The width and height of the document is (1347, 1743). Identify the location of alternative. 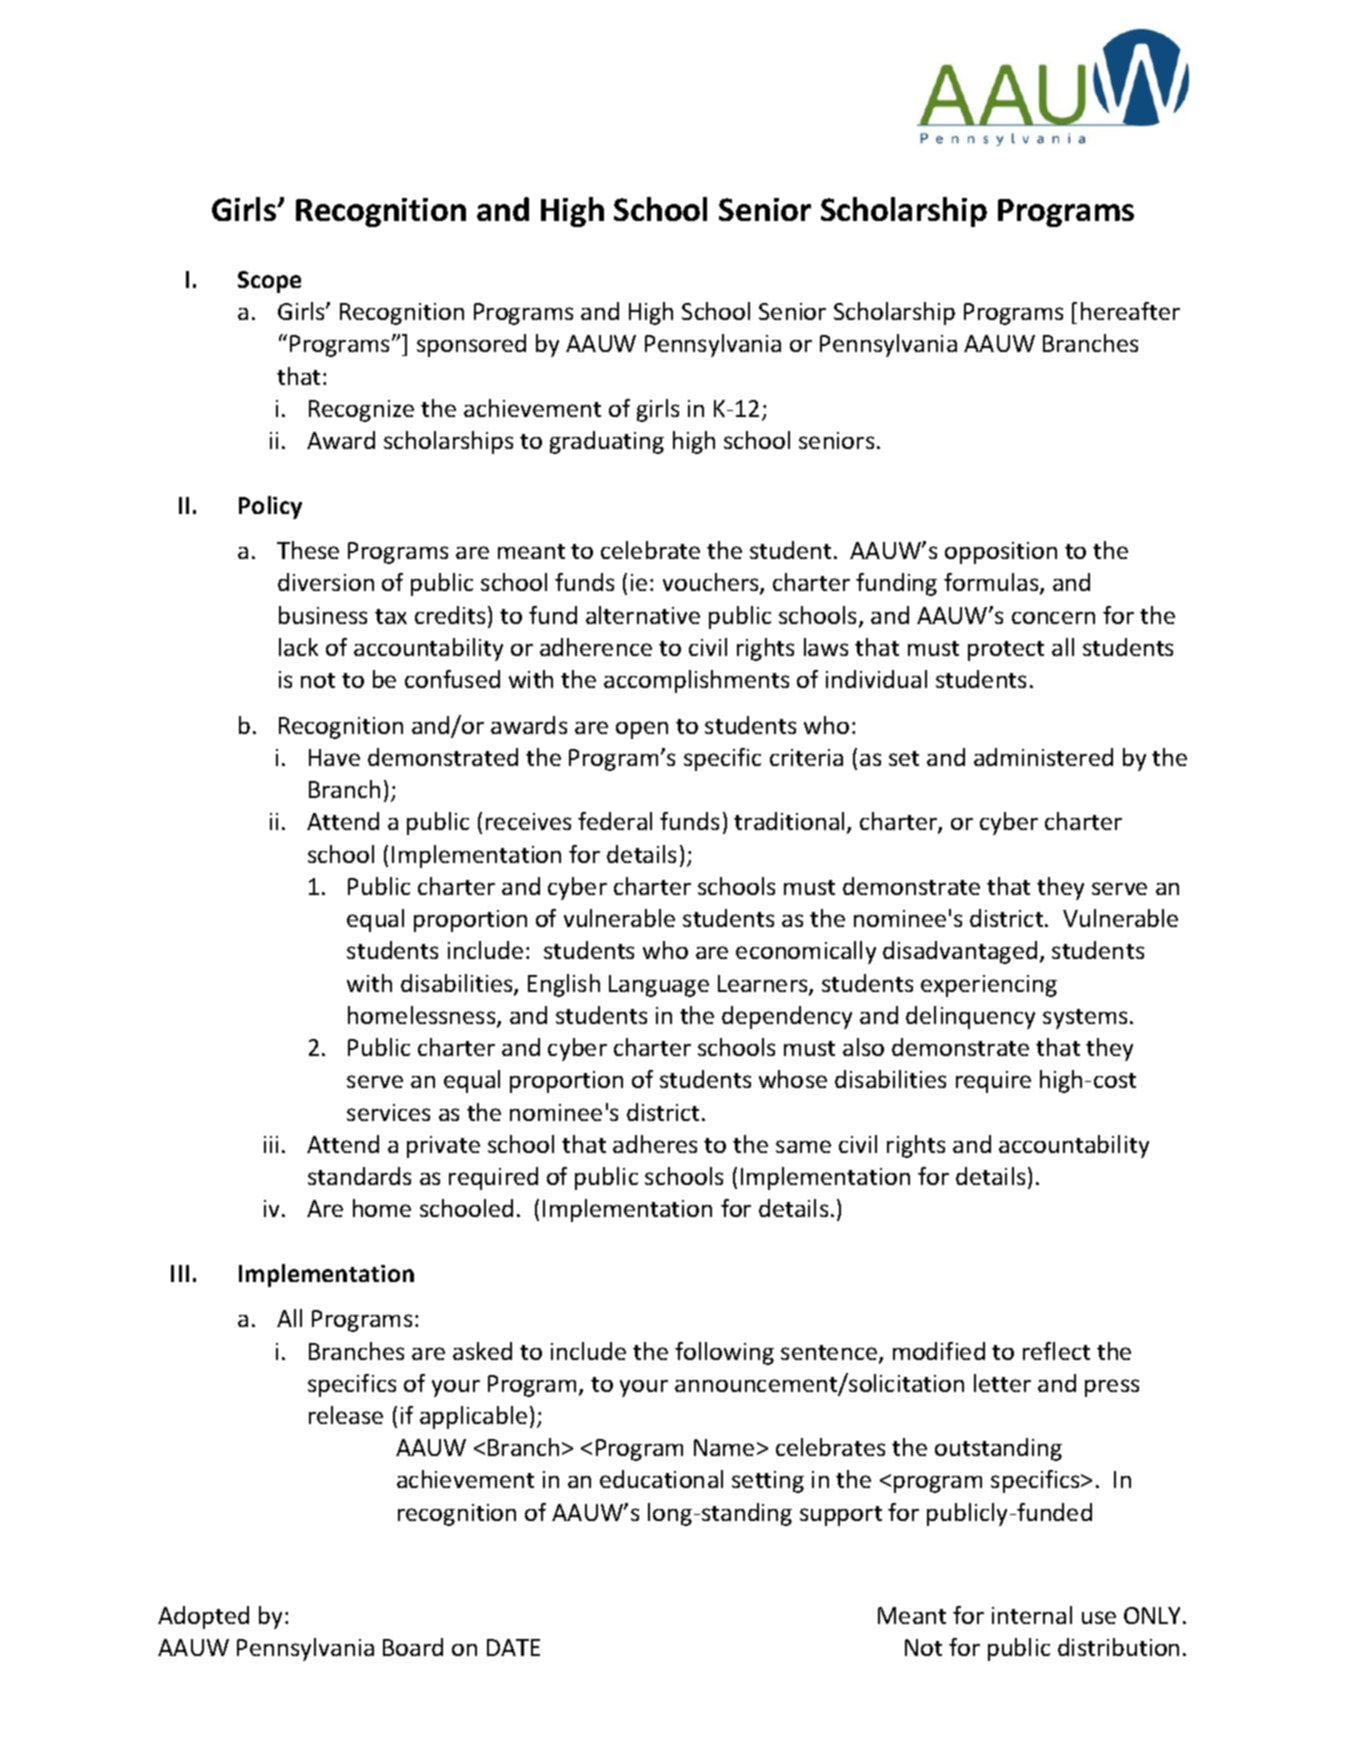
(643, 615).
